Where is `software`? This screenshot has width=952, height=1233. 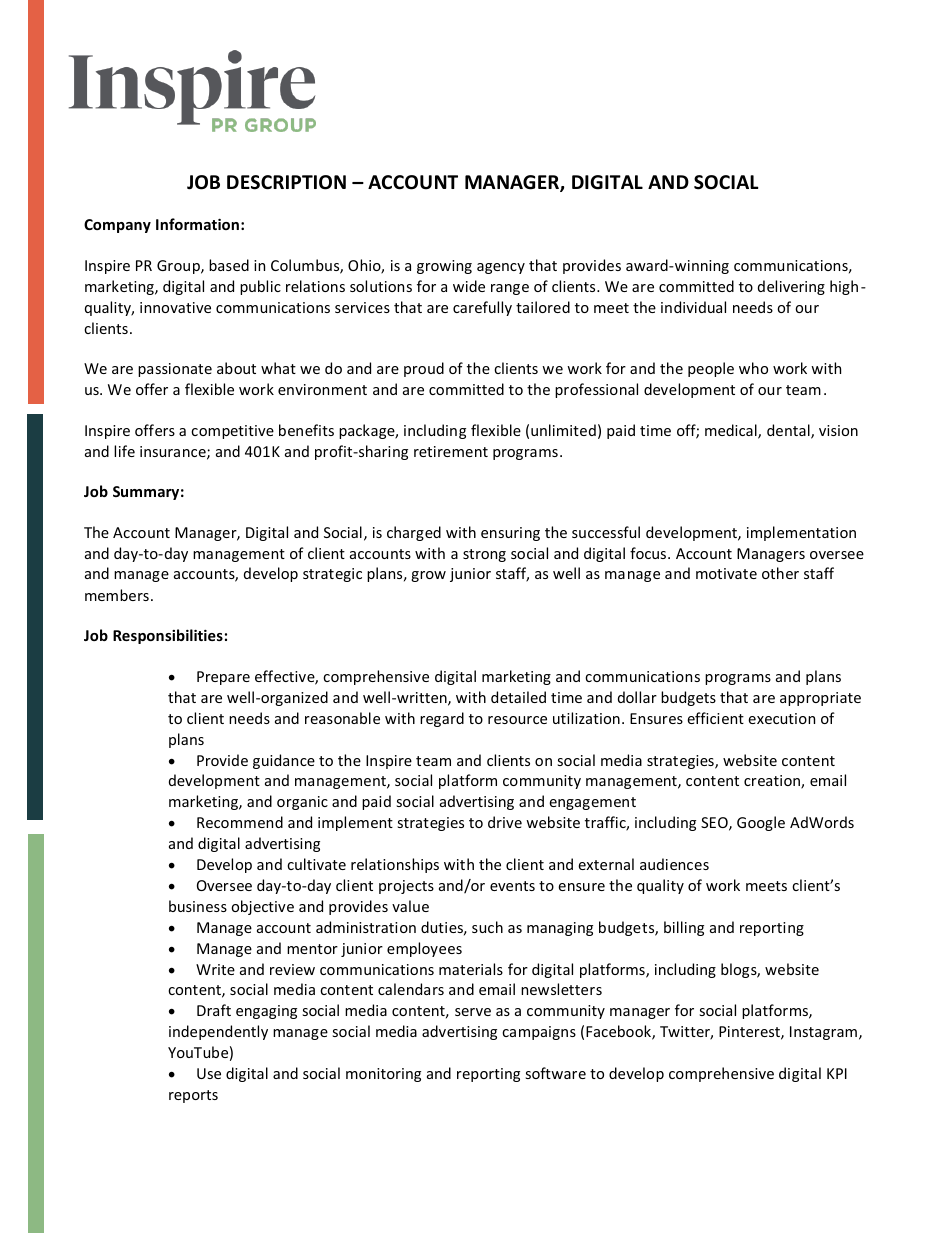 software is located at coordinates (555, 1073).
